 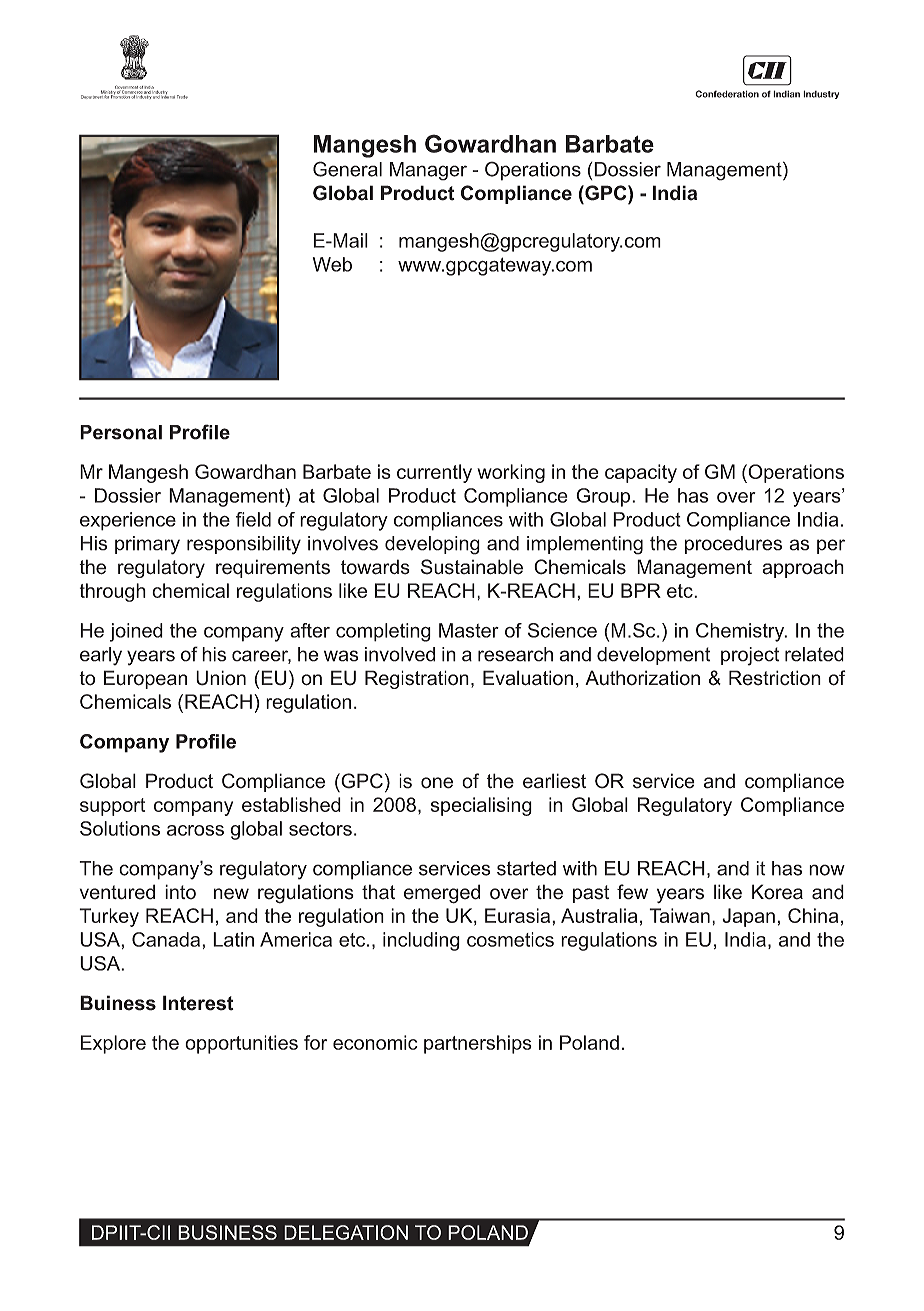 What do you see at coordinates (469, 630) in the screenshot?
I see `Master` at bounding box center [469, 630].
